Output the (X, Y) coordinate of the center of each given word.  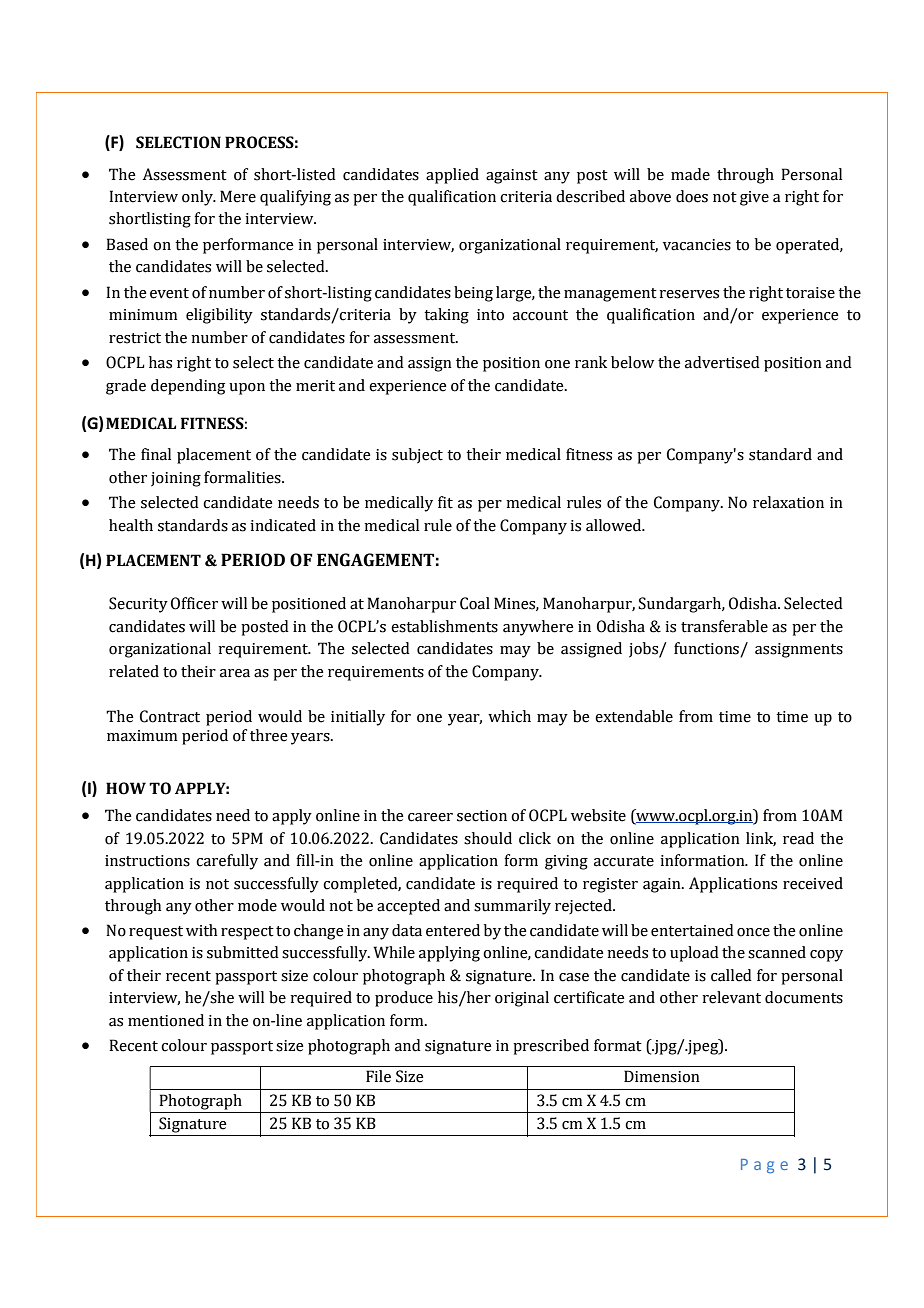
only (198, 198)
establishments (444, 626)
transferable (724, 626)
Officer (194, 603)
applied (452, 176)
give (754, 198)
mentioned (166, 1020)
